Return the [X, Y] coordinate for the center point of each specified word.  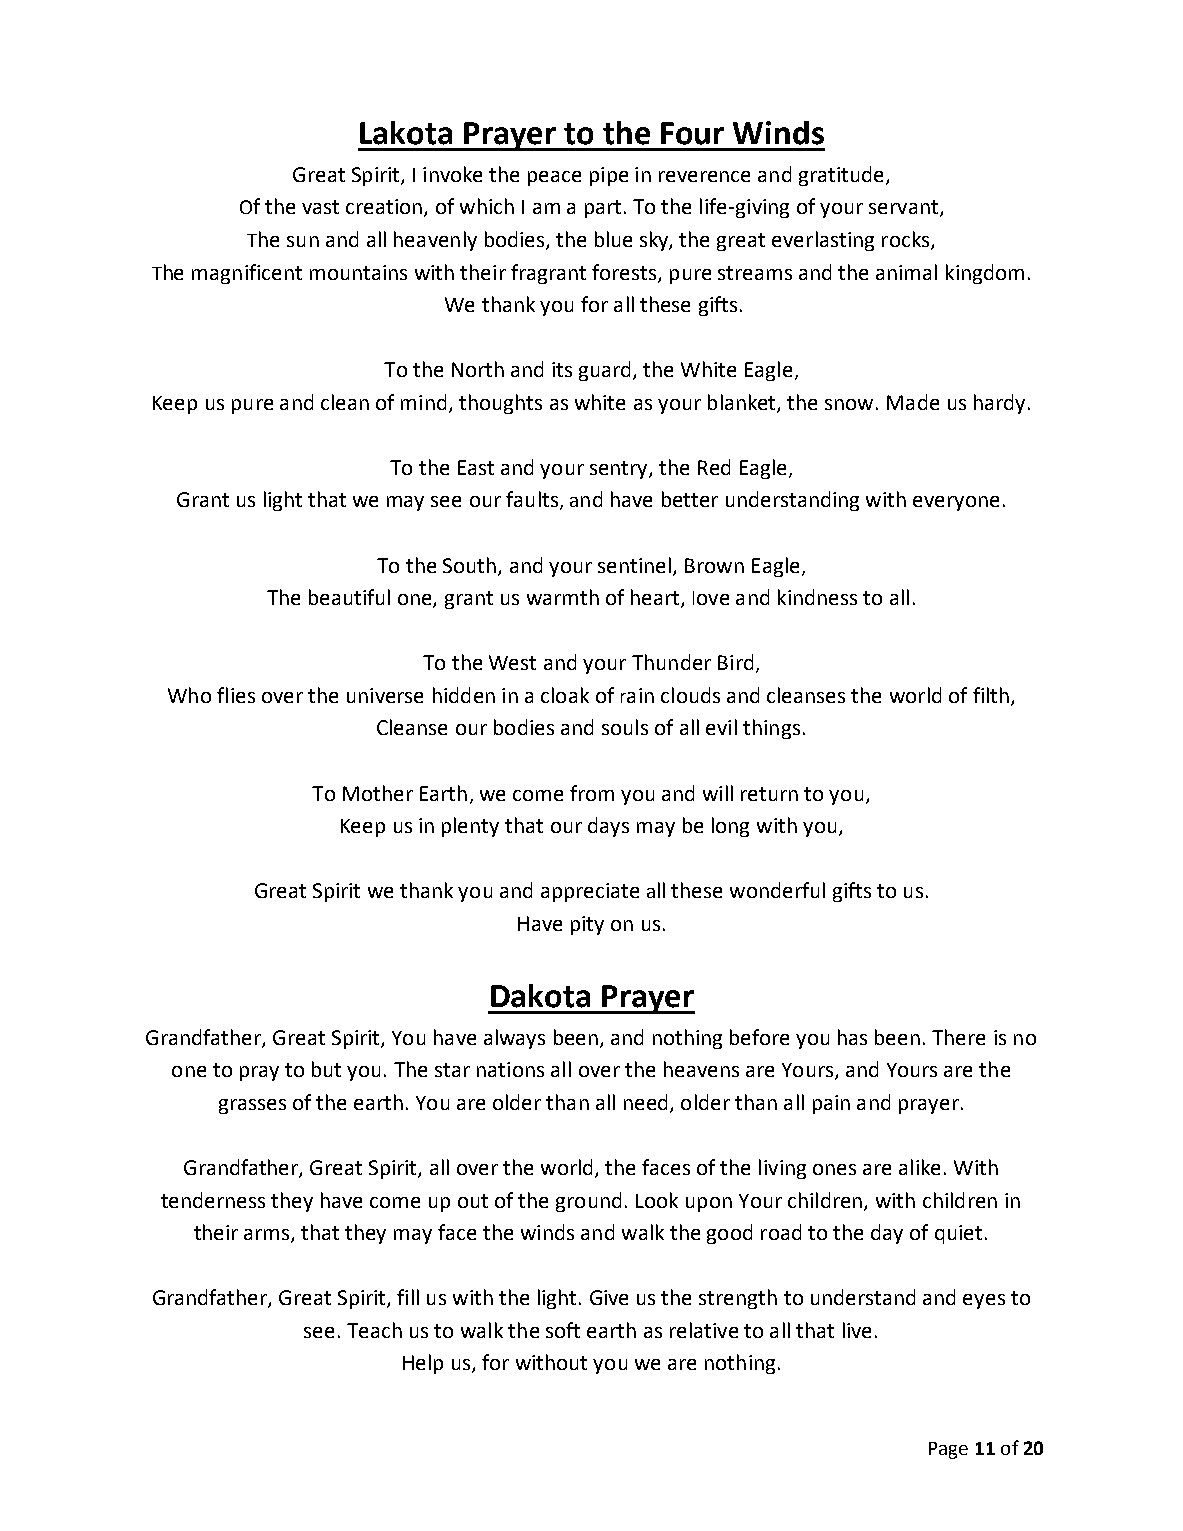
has [852, 1037]
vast [320, 207]
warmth [563, 597]
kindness [817, 597]
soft [563, 1330]
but [326, 1069]
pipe [609, 176]
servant [903, 207]
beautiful [349, 597]
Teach [374, 1330]
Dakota [540, 996]
